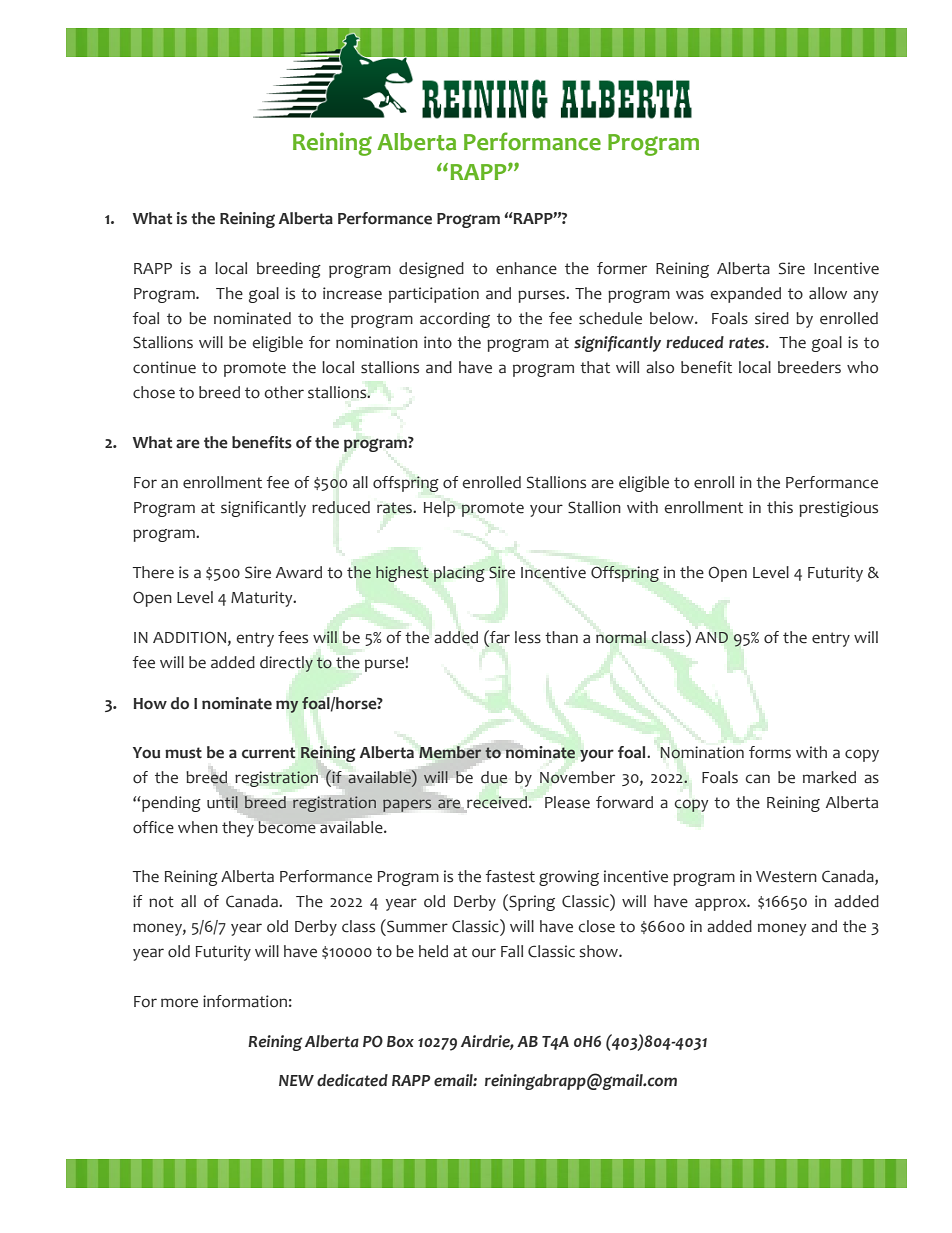  I want to click on increase, so click(352, 293).
